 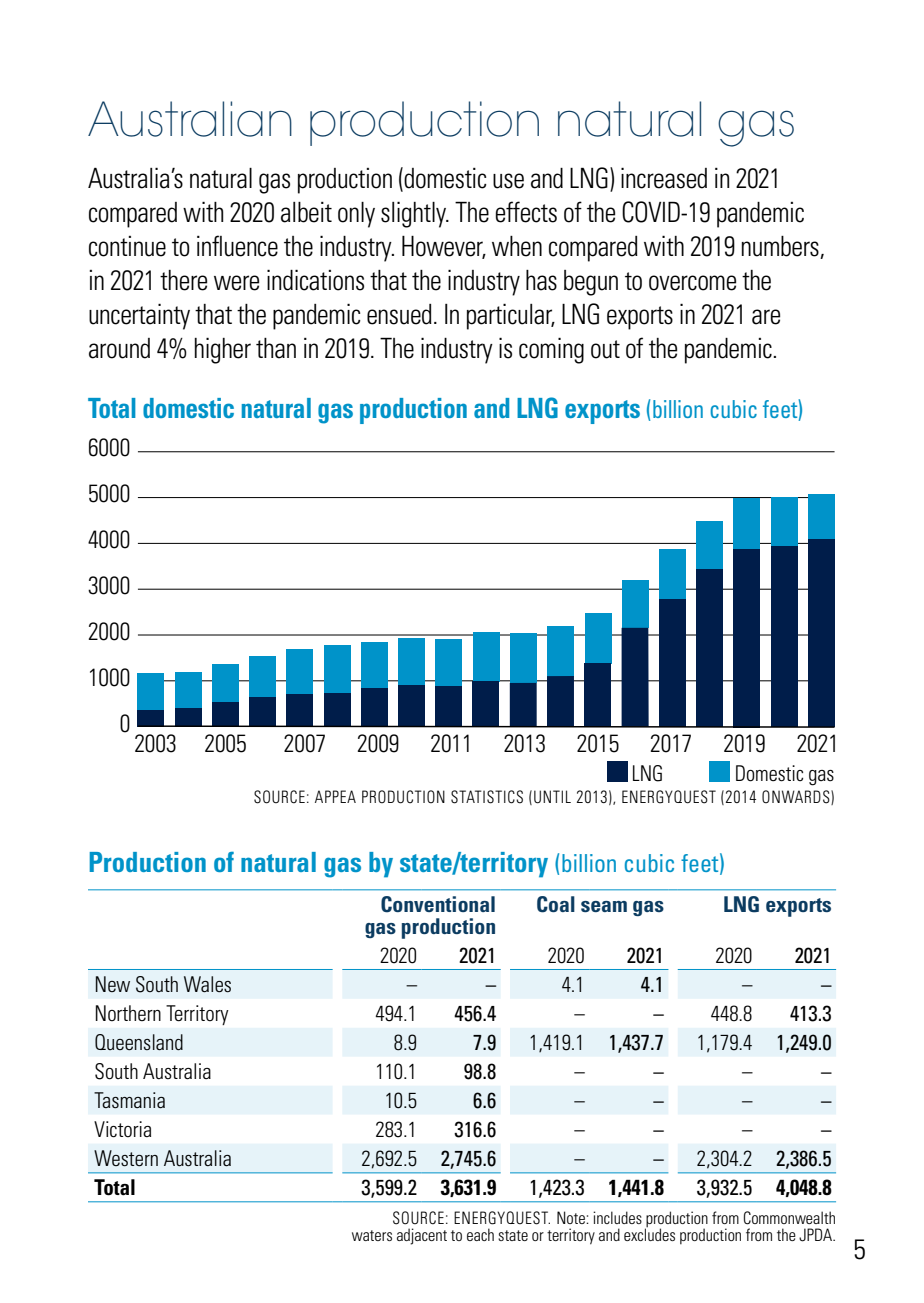 I want to click on seam, so click(x=604, y=906).
